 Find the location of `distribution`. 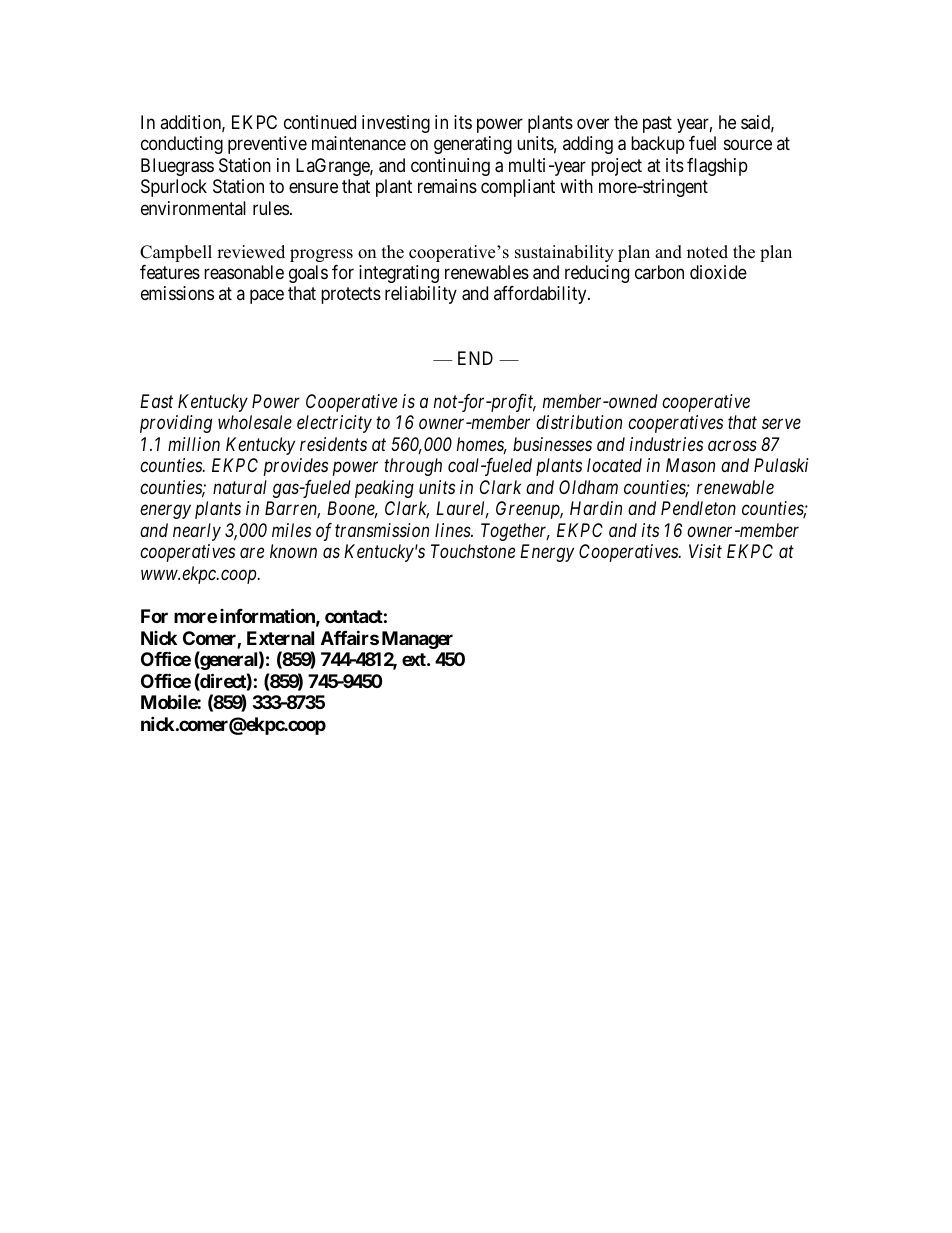

distribution is located at coordinates (579, 422).
